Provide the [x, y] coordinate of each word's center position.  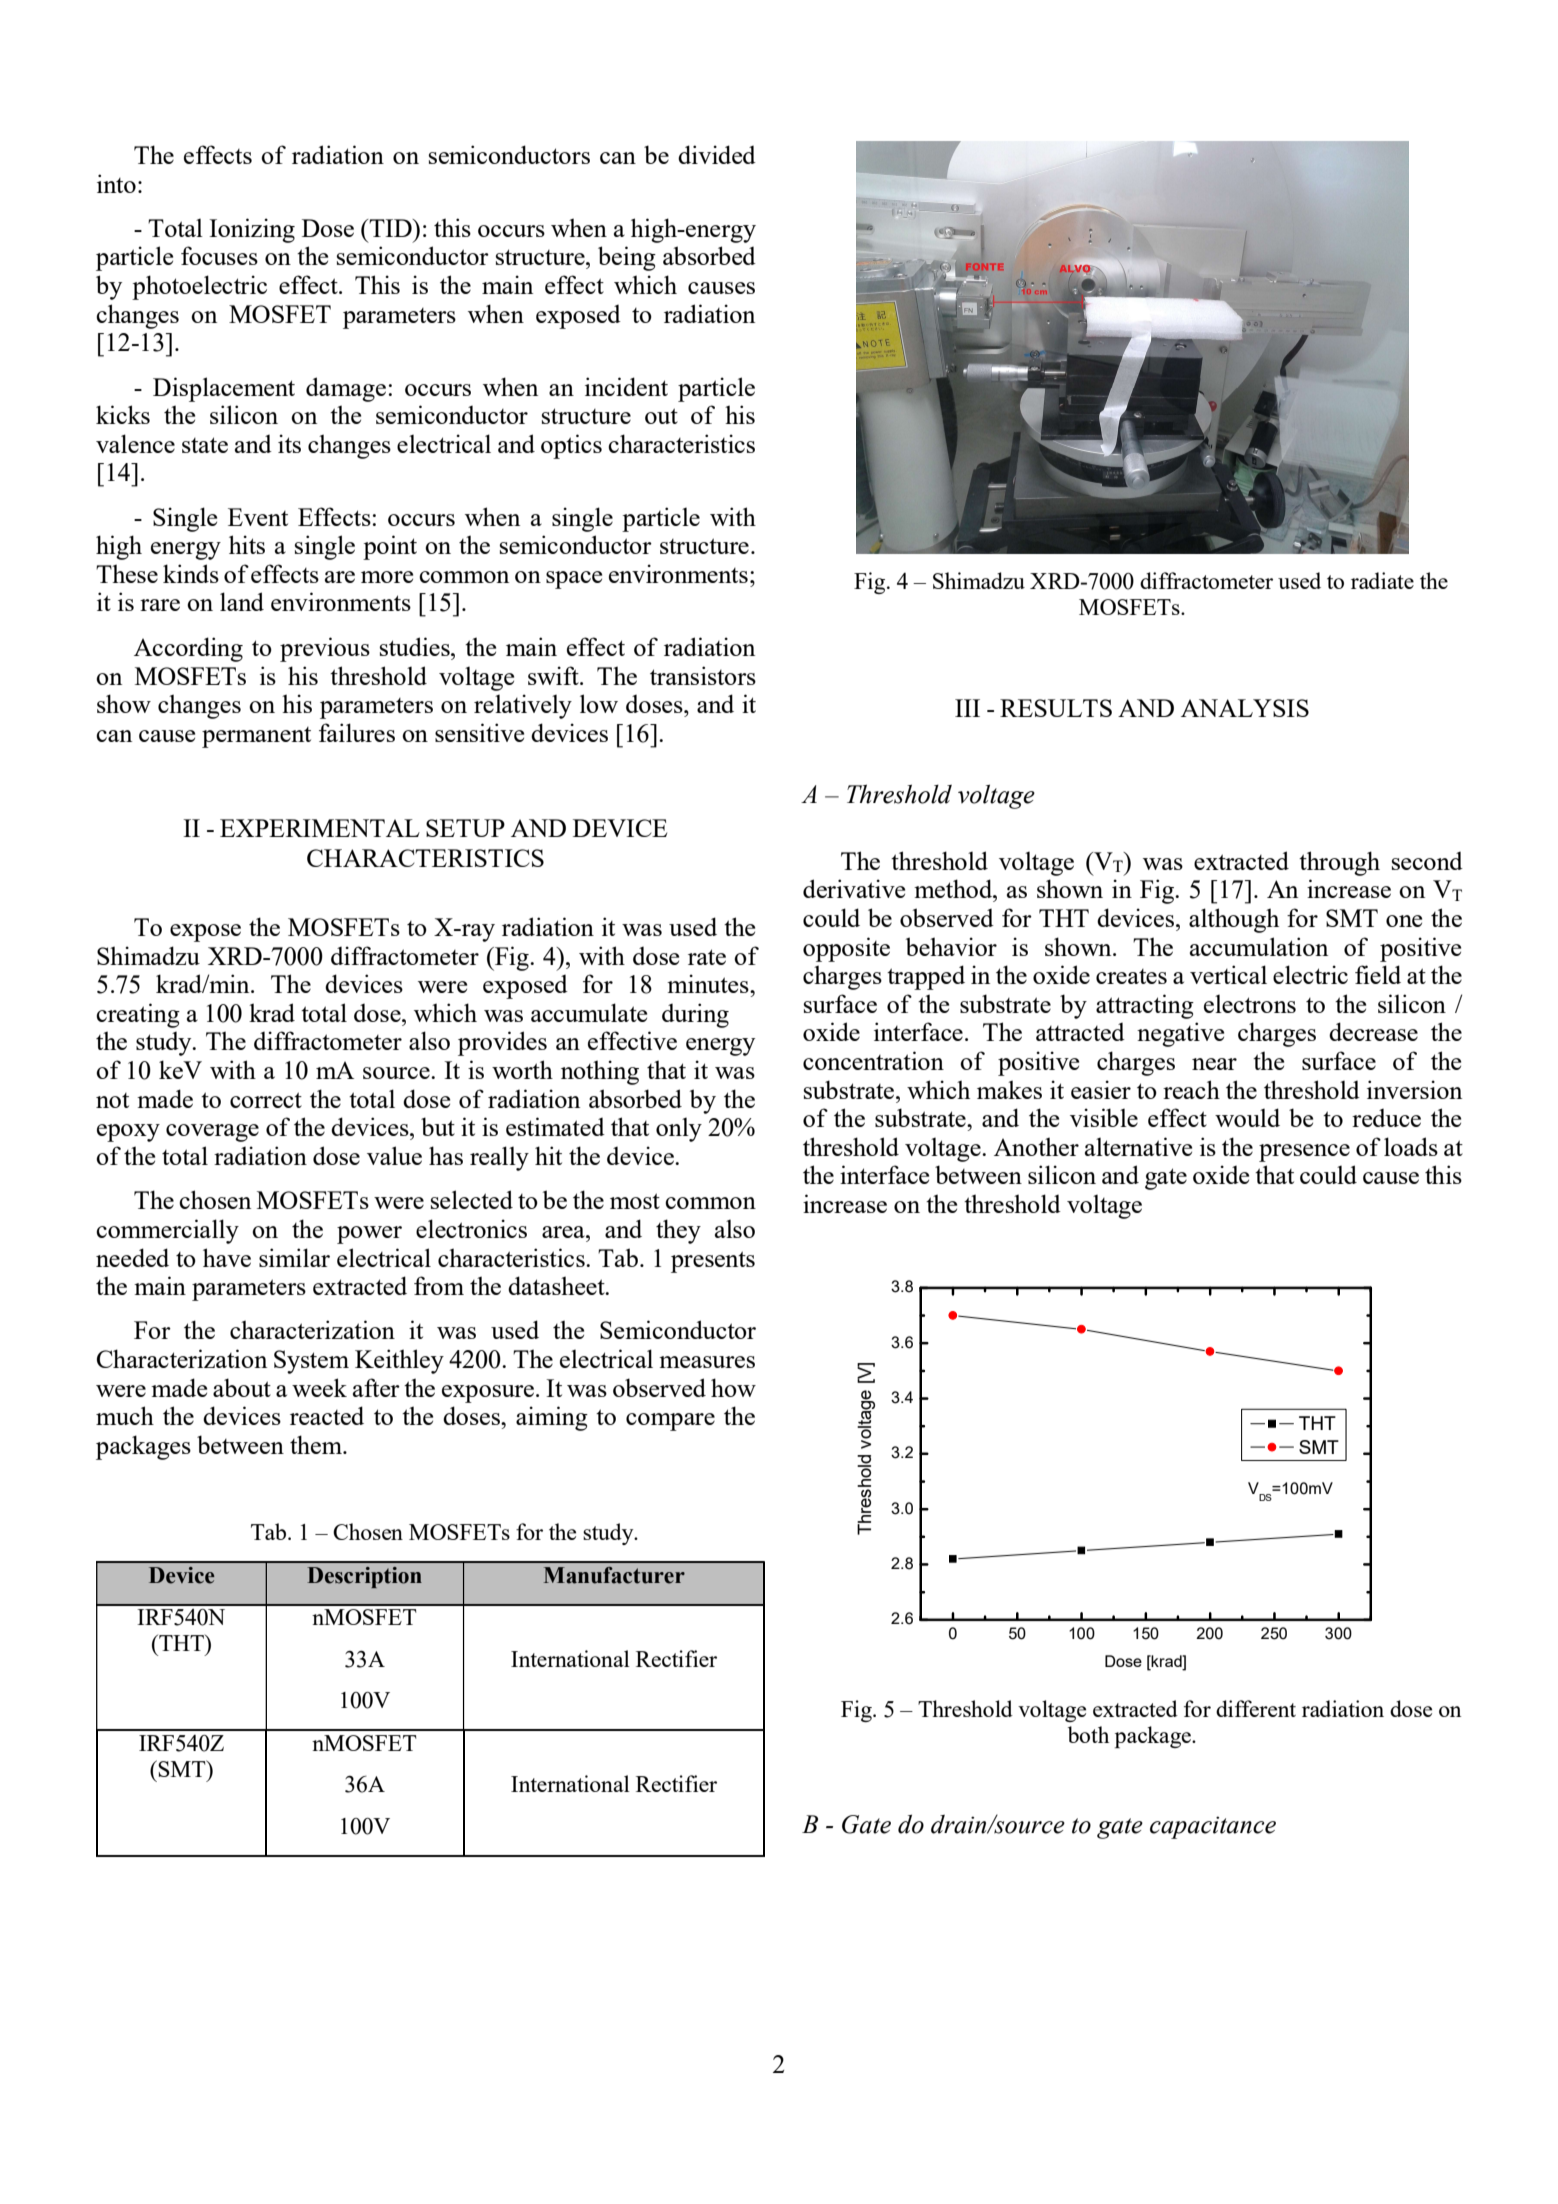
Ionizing [252, 230]
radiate [1382, 580]
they [678, 1231]
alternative [1138, 1146]
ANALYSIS [1245, 708]
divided [717, 154]
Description [364, 1577]
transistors [703, 675]
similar [294, 1257]
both [1088, 1734]
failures [357, 732]
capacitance [1213, 1827]
